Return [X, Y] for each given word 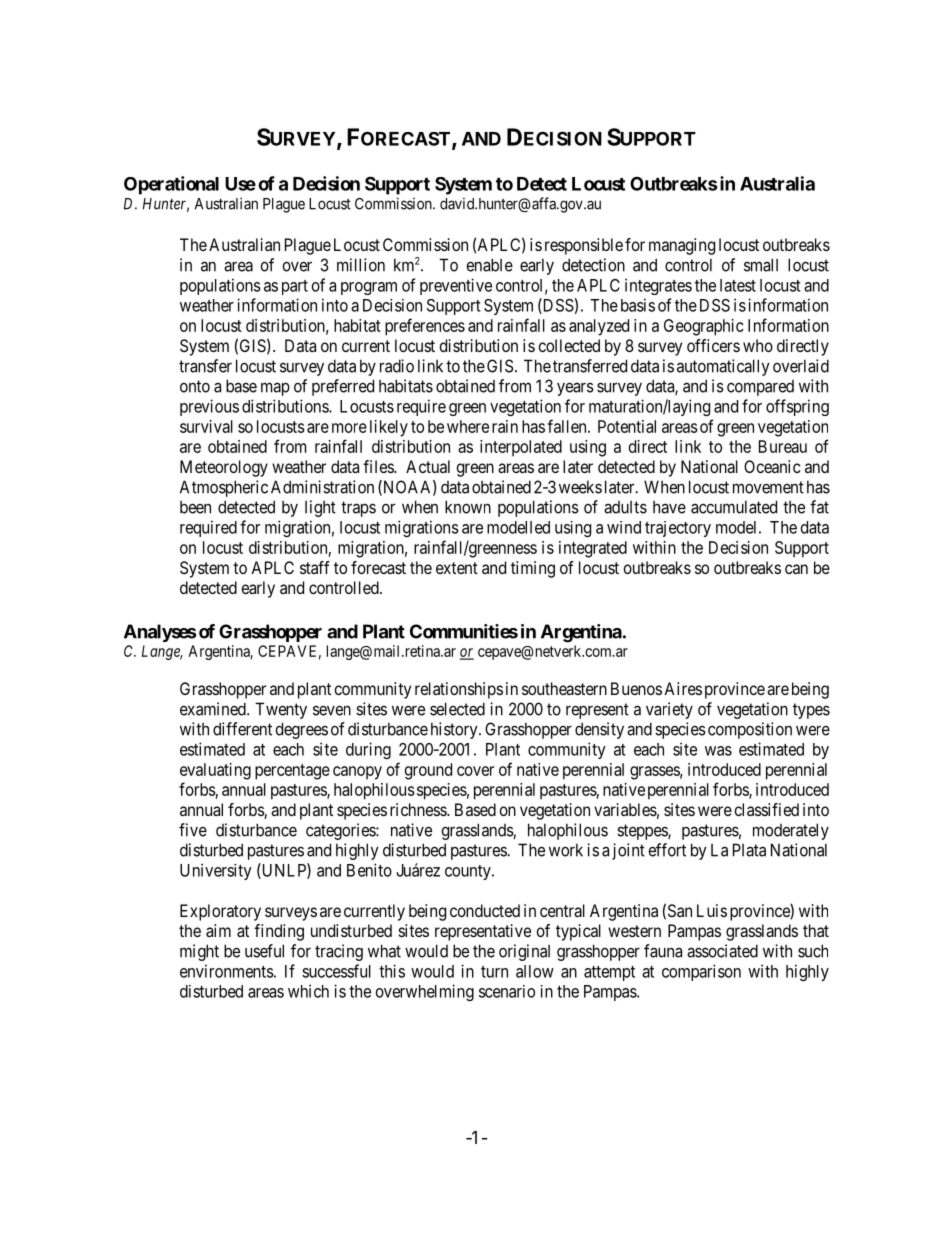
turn [494, 972]
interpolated [521, 448]
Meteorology [224, 468]
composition [750, 730]
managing [682, 246]
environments [227, 971]
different [242, 729]
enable [490, 265]
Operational [171, 185]
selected [457, 709]
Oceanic [772, 466]
